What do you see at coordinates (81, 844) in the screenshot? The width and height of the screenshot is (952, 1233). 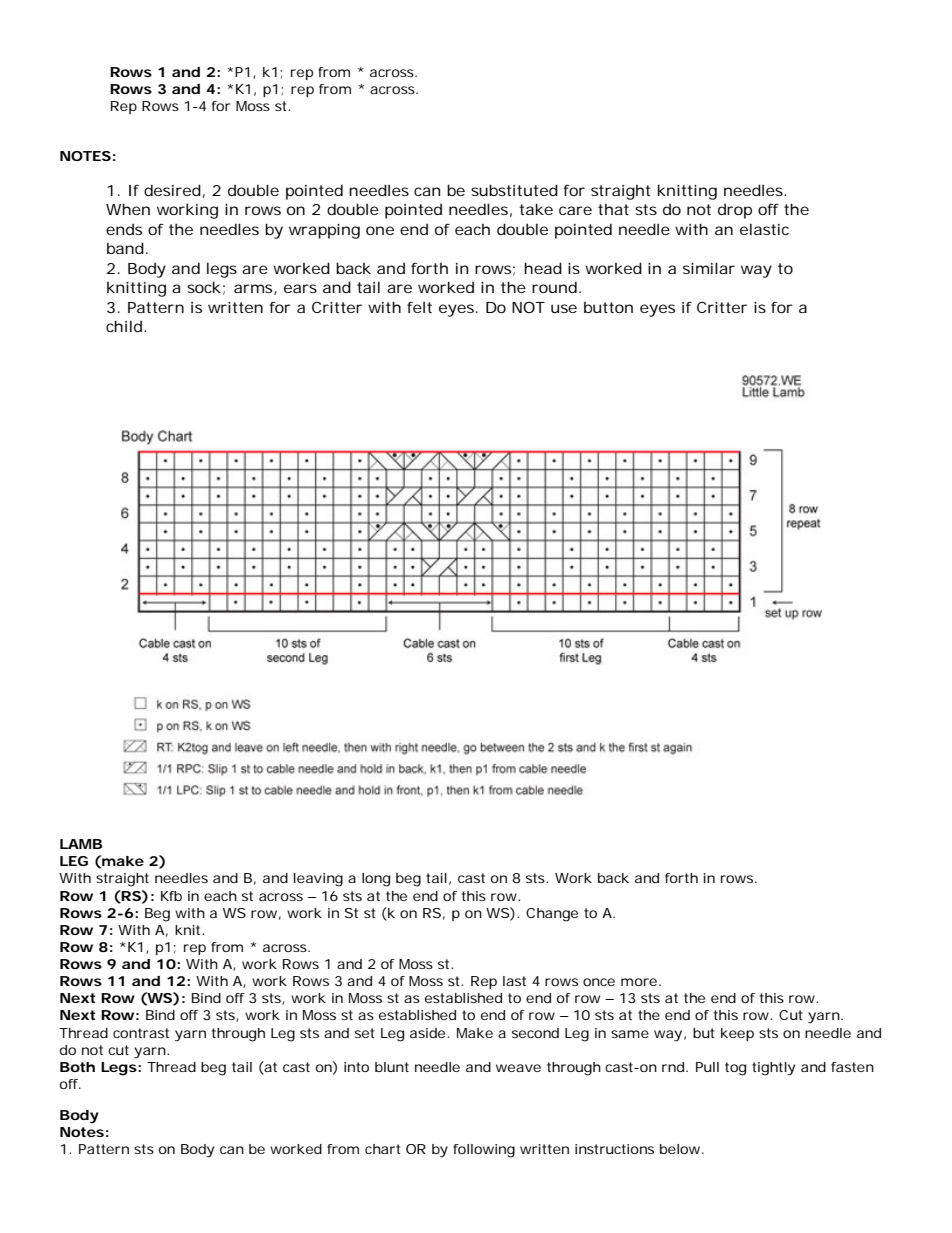 I see `LAMB` at bounding box center [81, 844].
